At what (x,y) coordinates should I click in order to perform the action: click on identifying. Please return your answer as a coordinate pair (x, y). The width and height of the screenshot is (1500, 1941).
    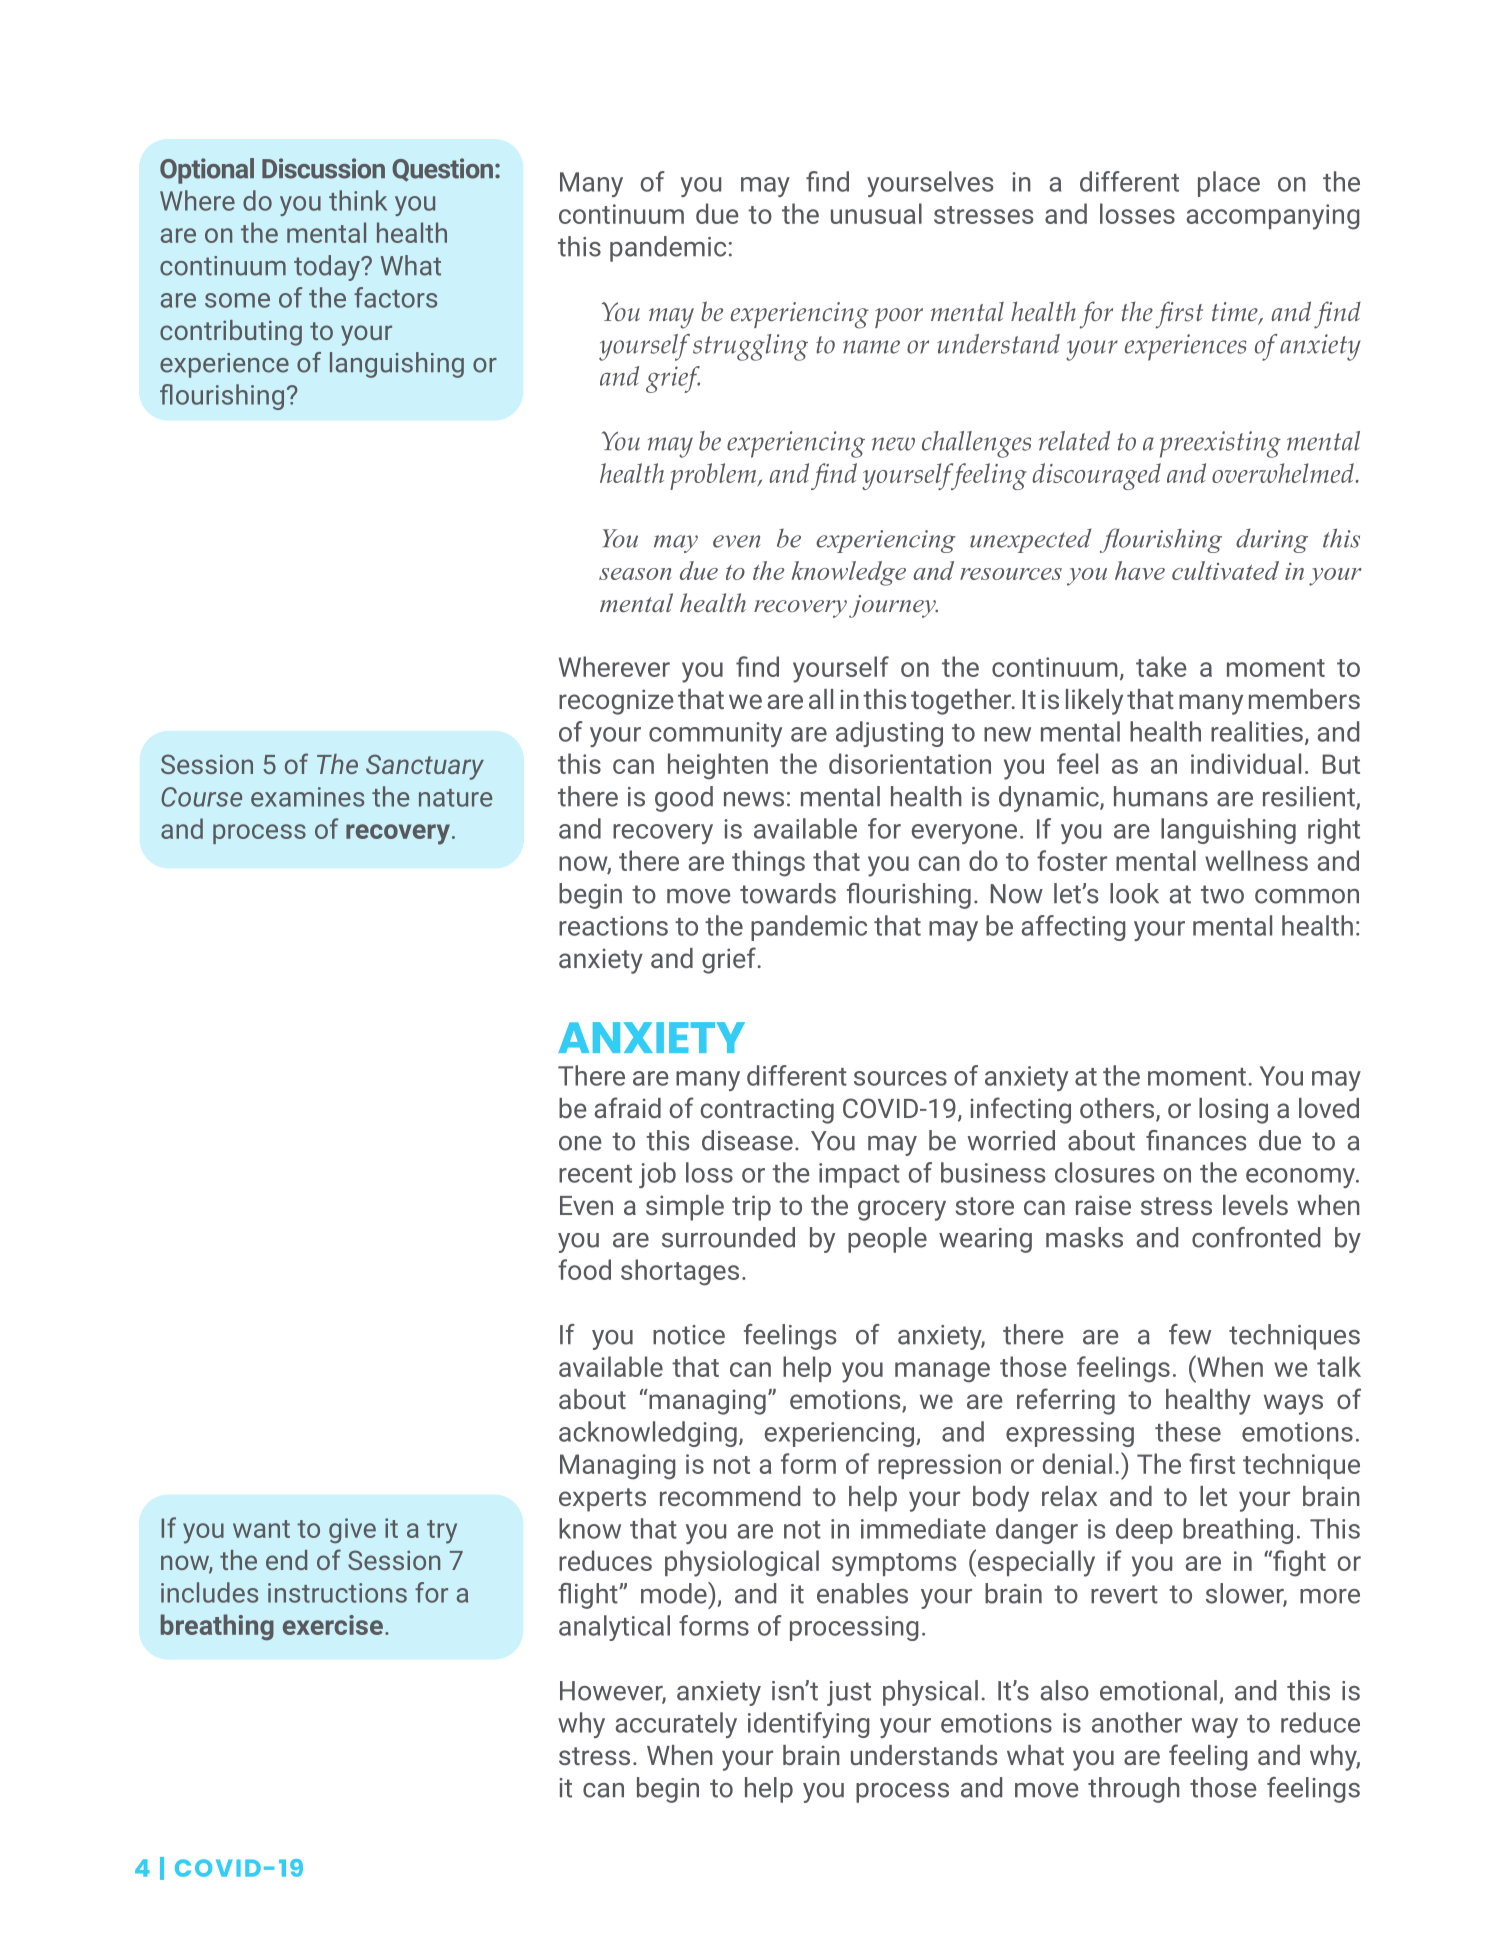
    Looking at the image, I should click on (809, 1725).
